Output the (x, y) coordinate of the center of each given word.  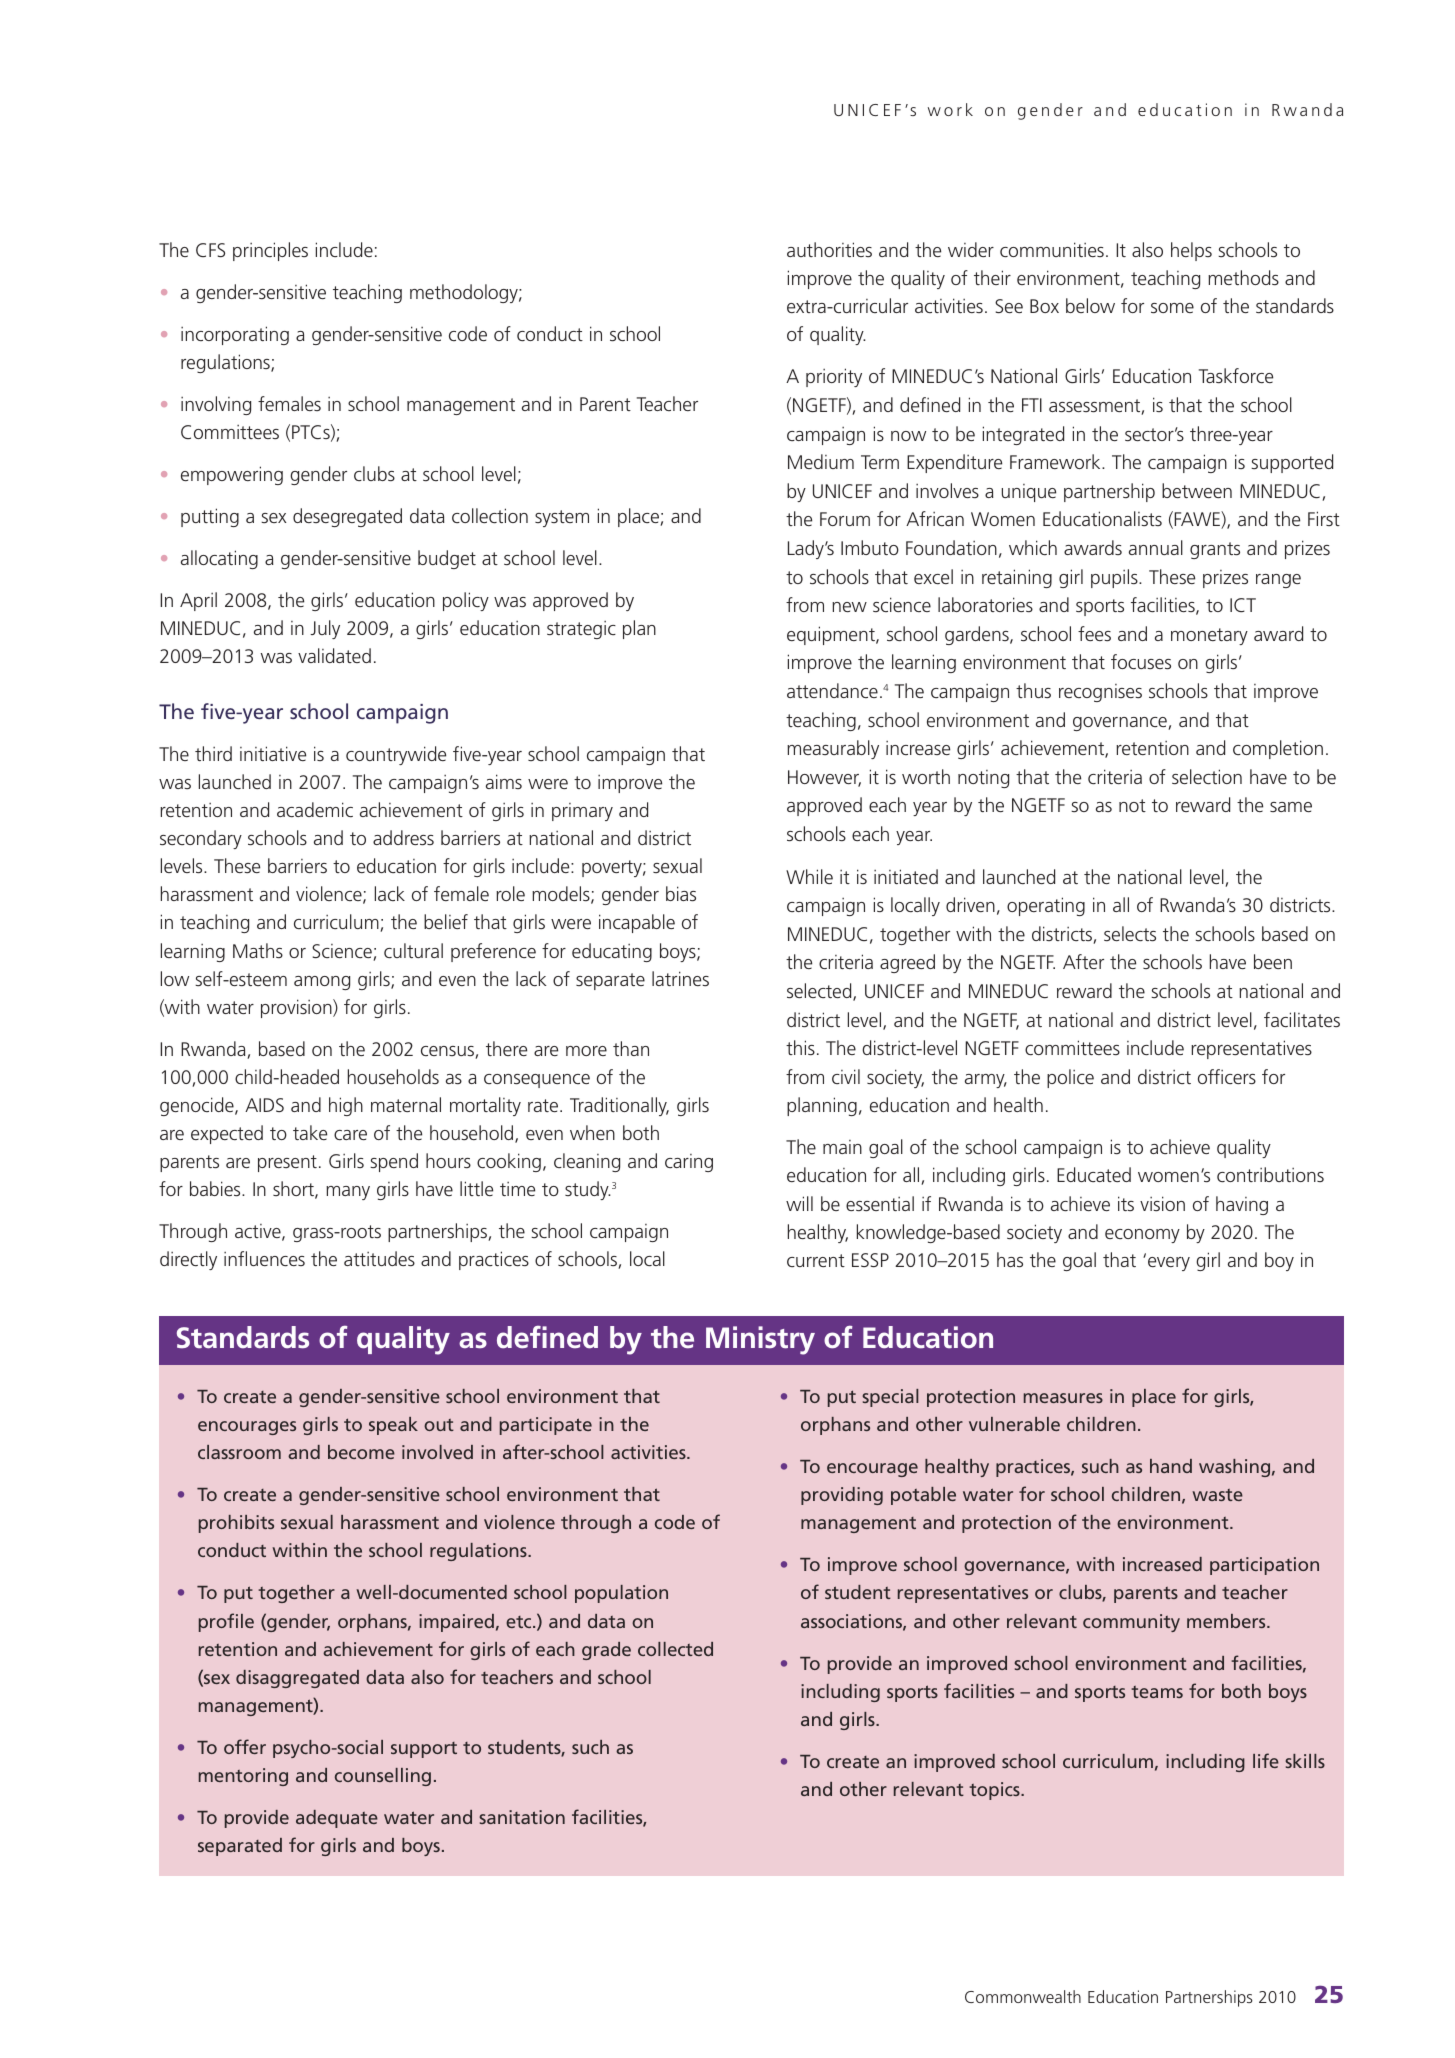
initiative (273, 753)
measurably (833, 749)
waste (1217, 1495)
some (1172, 308)
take (310, 1132)
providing (842, 1496)
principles (270, 251)
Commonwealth (1023, 1996)
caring (689, 1163)
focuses (1141, 661)
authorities (829, 249)
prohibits (236, 1524)
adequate (337, 1819)
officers (1227, 1076)
